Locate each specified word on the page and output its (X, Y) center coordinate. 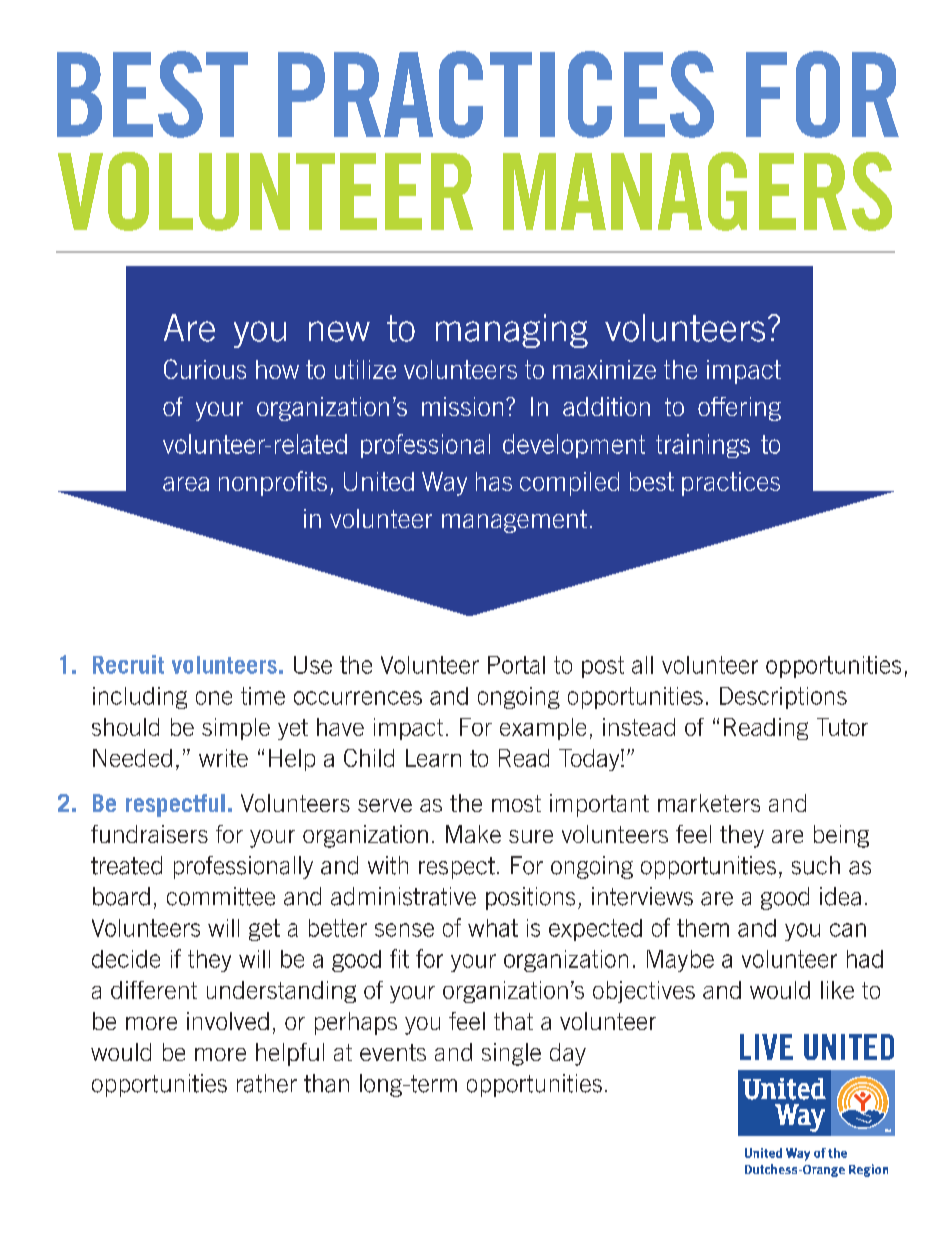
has (494, 481)
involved (228, 1021)
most (516, 803)
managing (512, 331)
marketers (709, 803)
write (223, 758)
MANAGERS (697, 191)
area (186, 484)
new (339, 331)
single (511, 1054)
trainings (703, 446)
